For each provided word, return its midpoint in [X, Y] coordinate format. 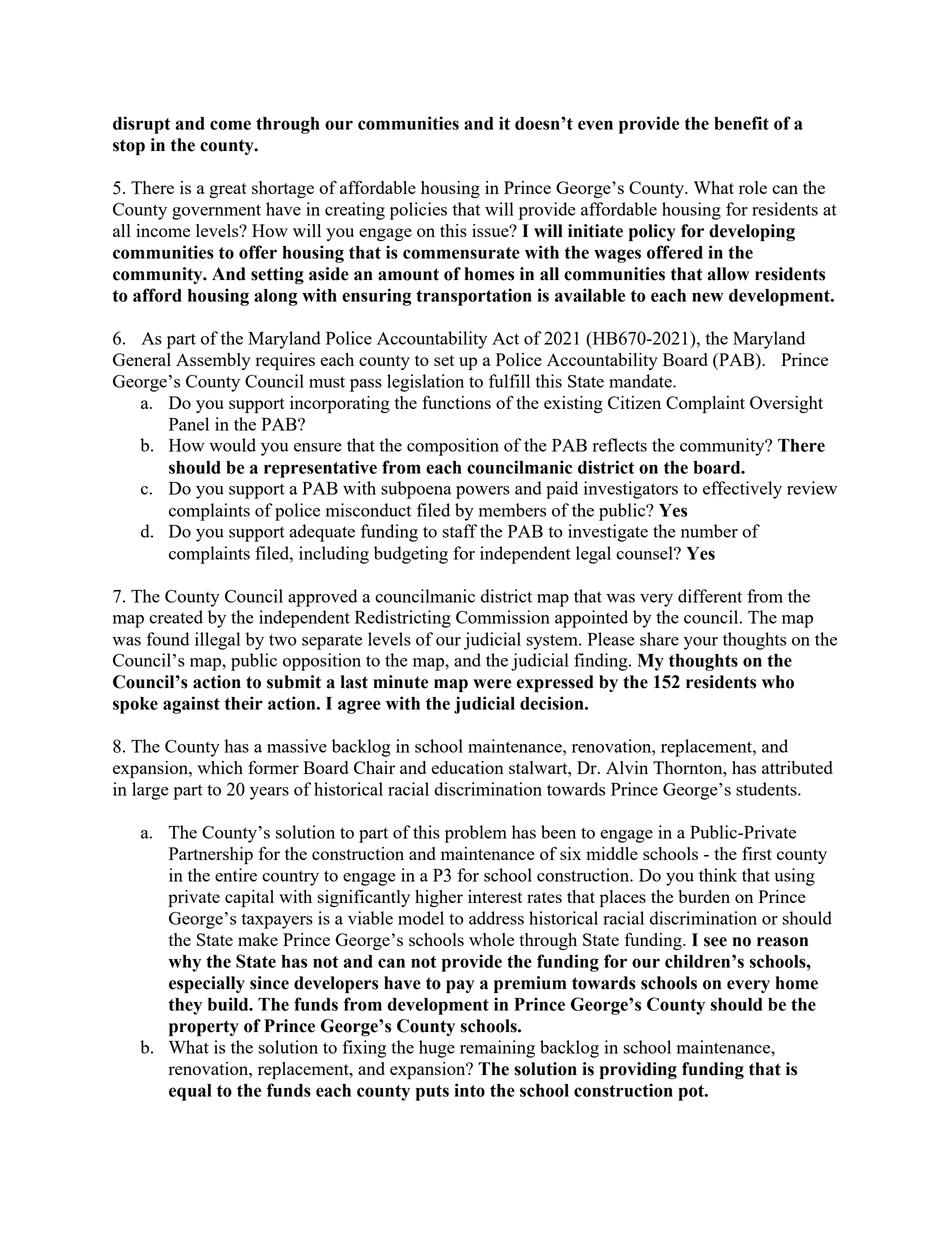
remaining [497, 1049]
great [228, 190]
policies [418, 211]
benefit [741, 123]
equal [190, 1092]
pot [692, 1093]
